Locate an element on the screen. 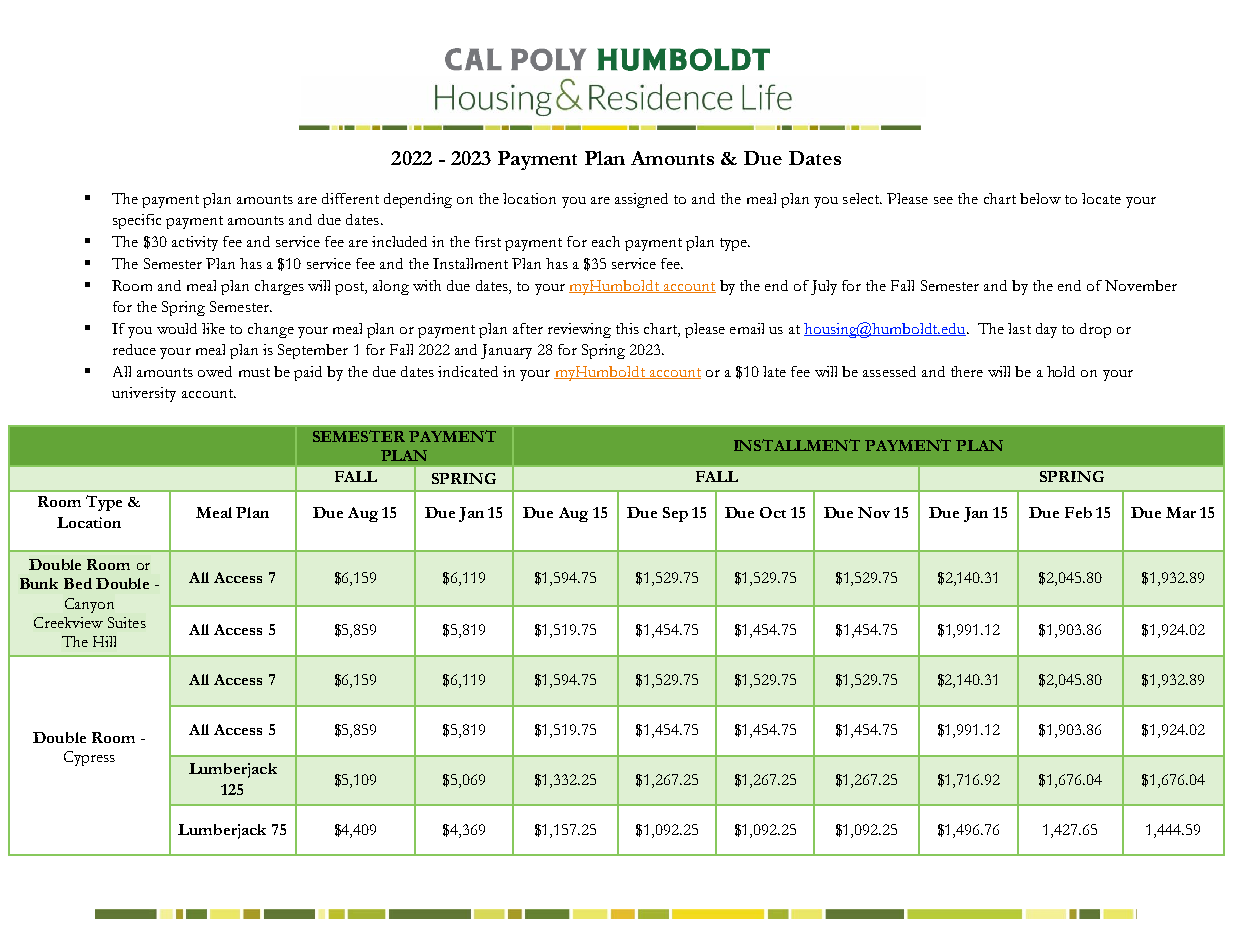 This screenshot has height=952, width=1233. Hill is located at coordinates (104, 641).
